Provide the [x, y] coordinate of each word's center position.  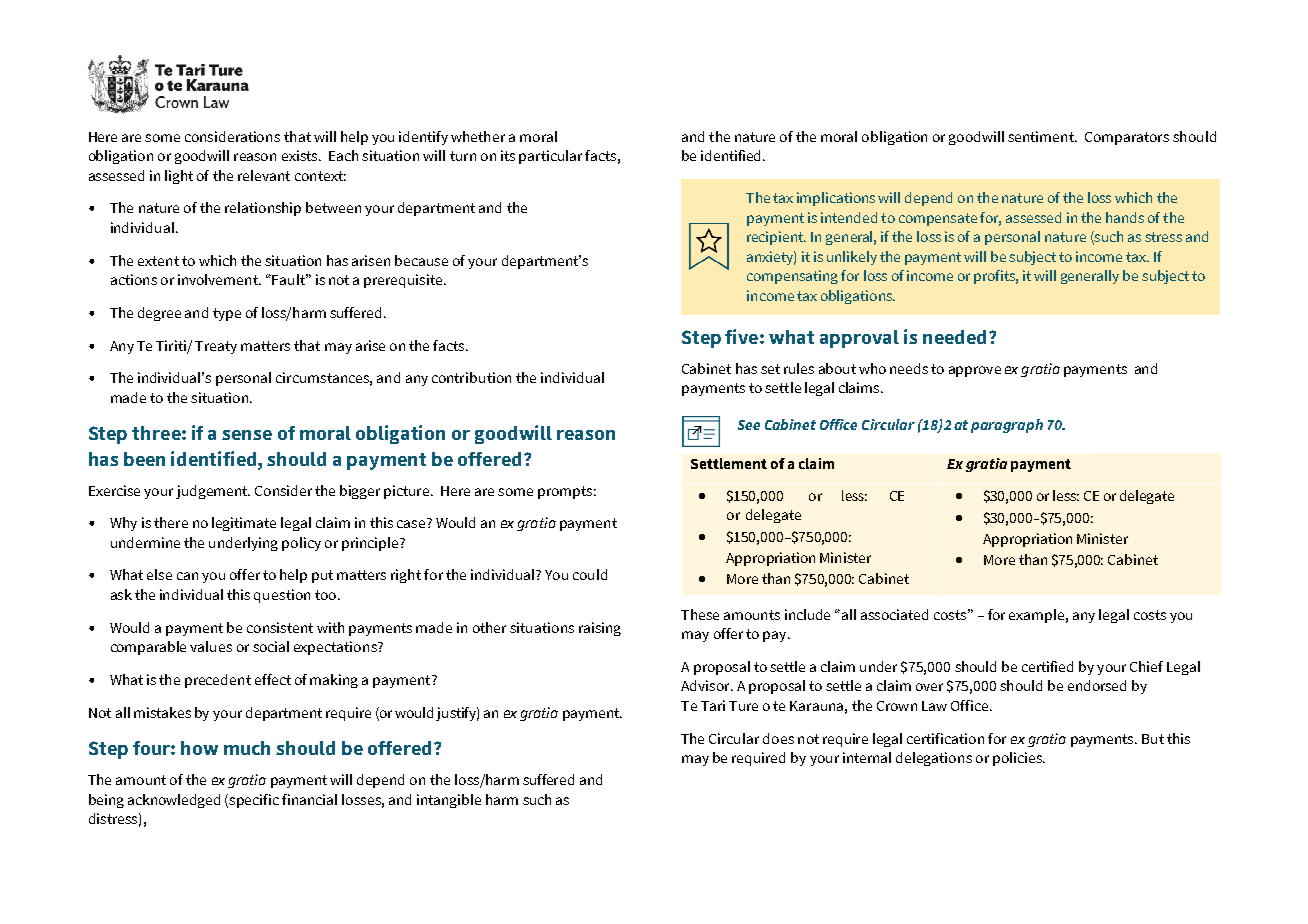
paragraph [1007, 426]
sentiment [1042, 136]
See [749, 425]
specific [254, 801]
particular [550, 157]
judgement [213, 492]
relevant [264, 175]
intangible [449, 801]
